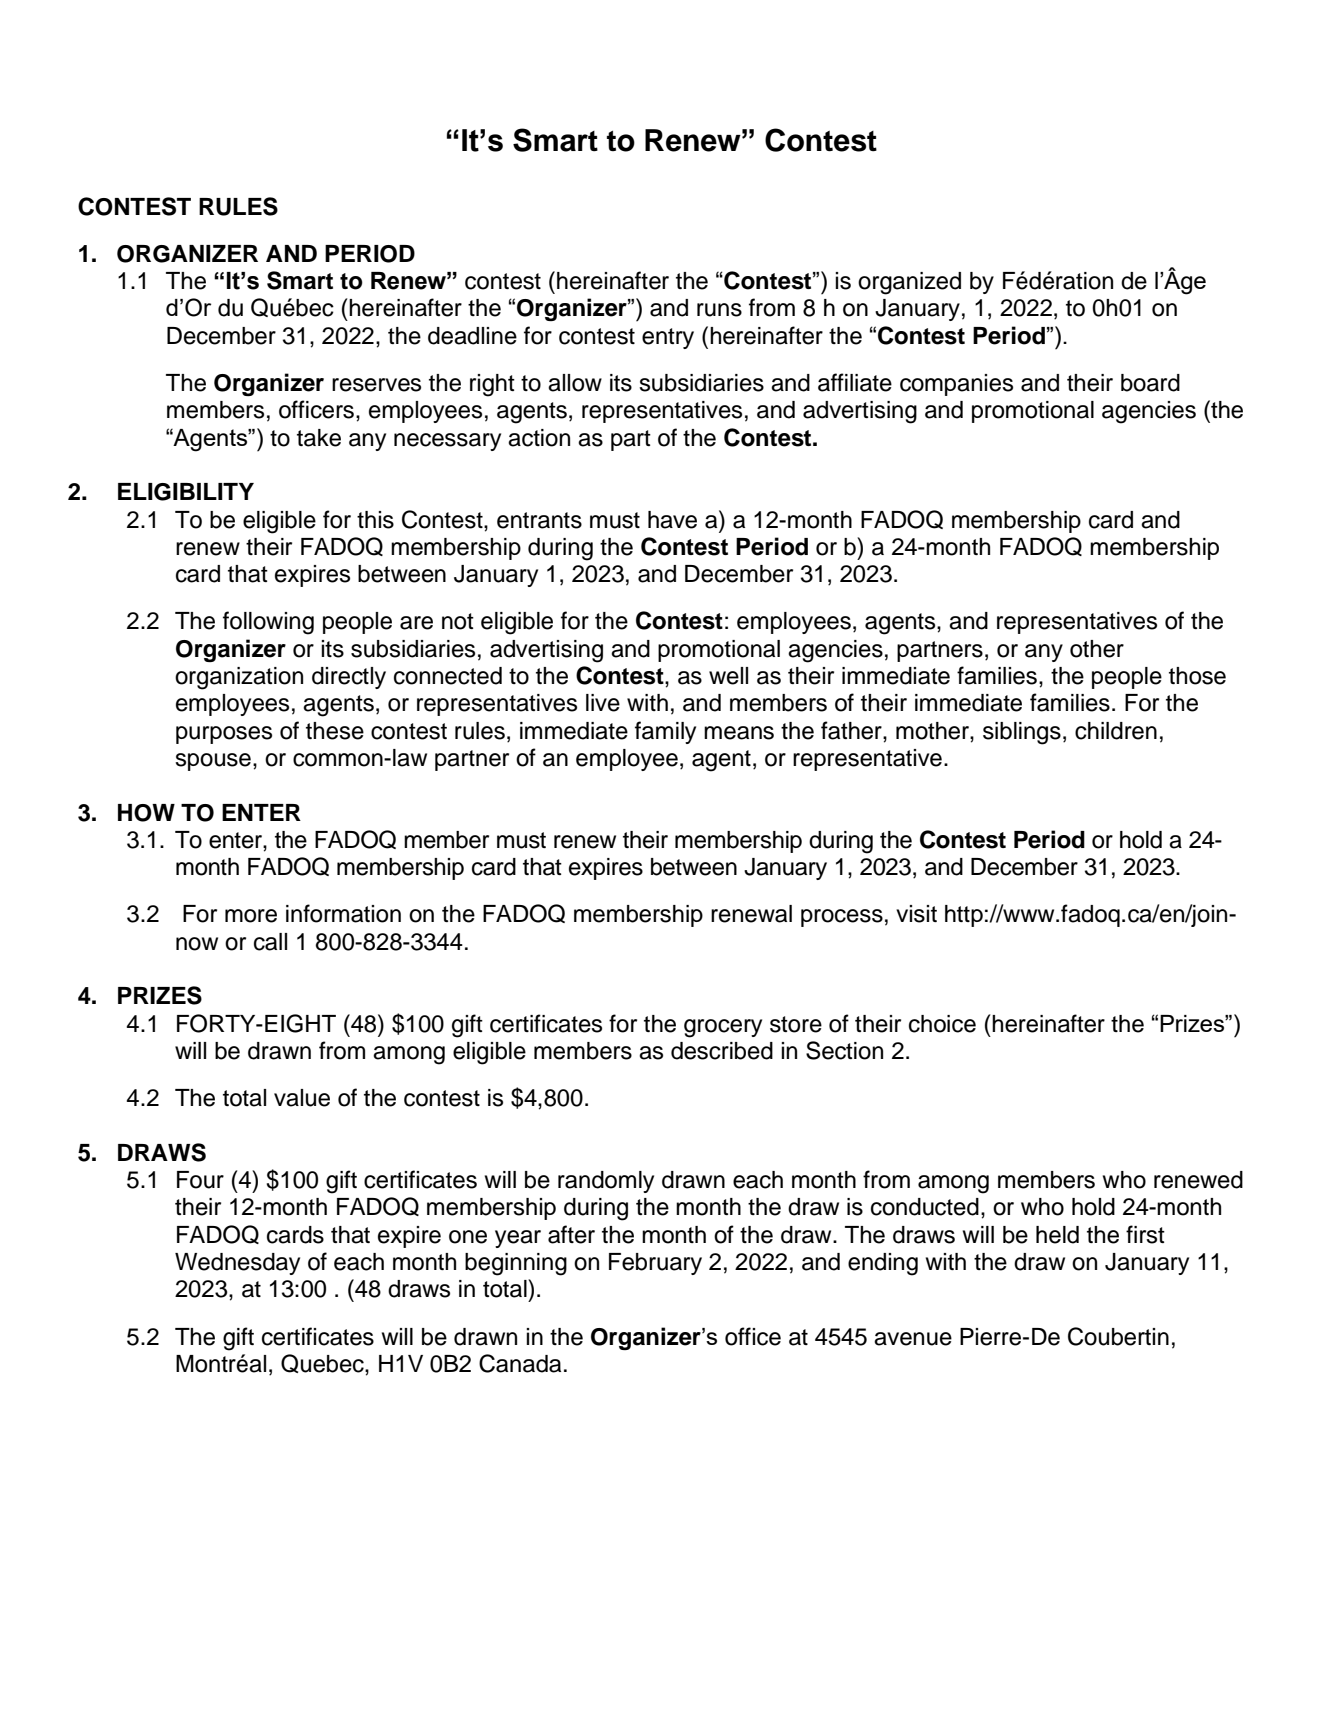 The image size is (1322, 1710). Describe the element at coordinates (376, 385) in the image. I see `reserves` at that location.
